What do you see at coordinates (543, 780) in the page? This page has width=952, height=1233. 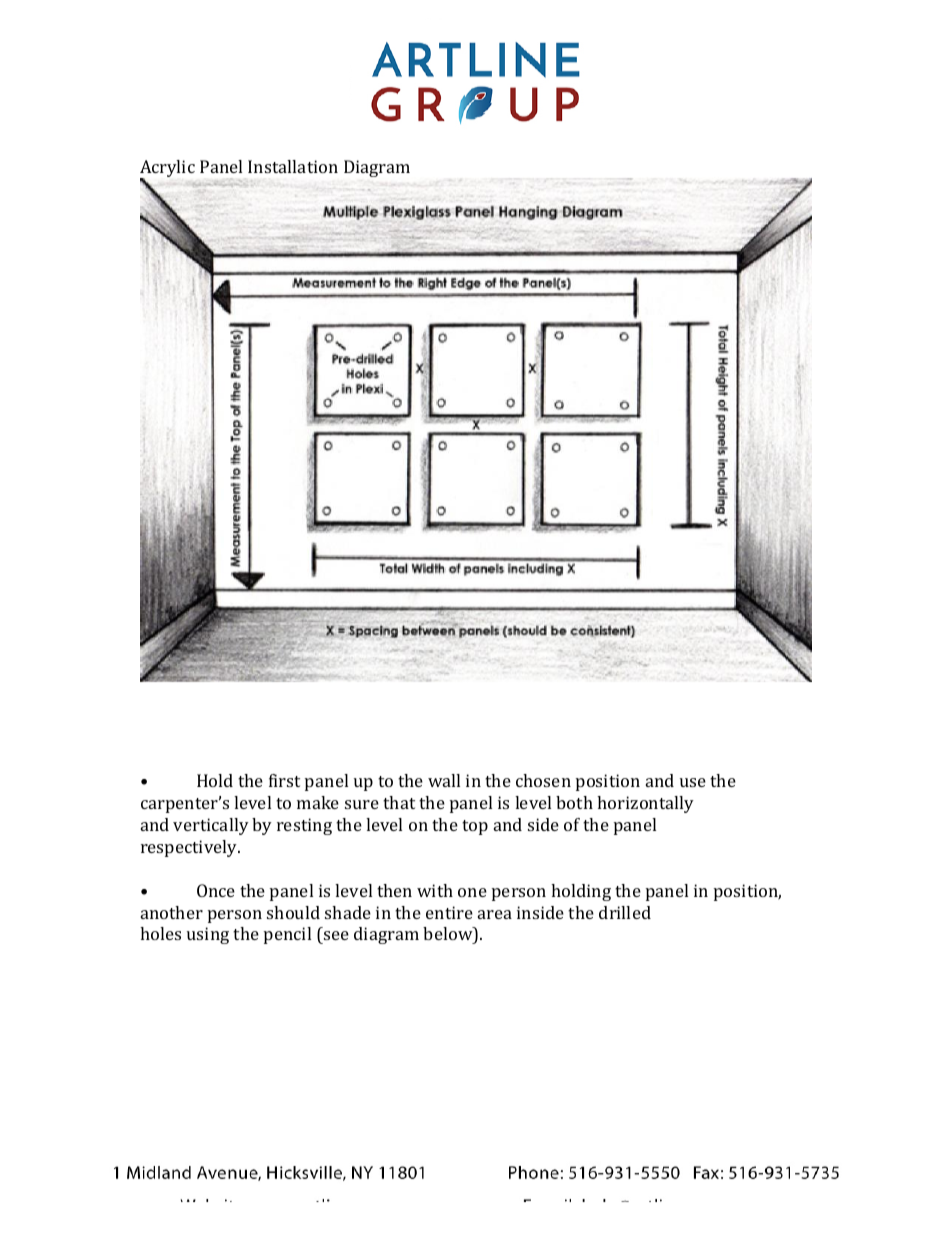 I see `chosen` at bounding box center [543, 780].
